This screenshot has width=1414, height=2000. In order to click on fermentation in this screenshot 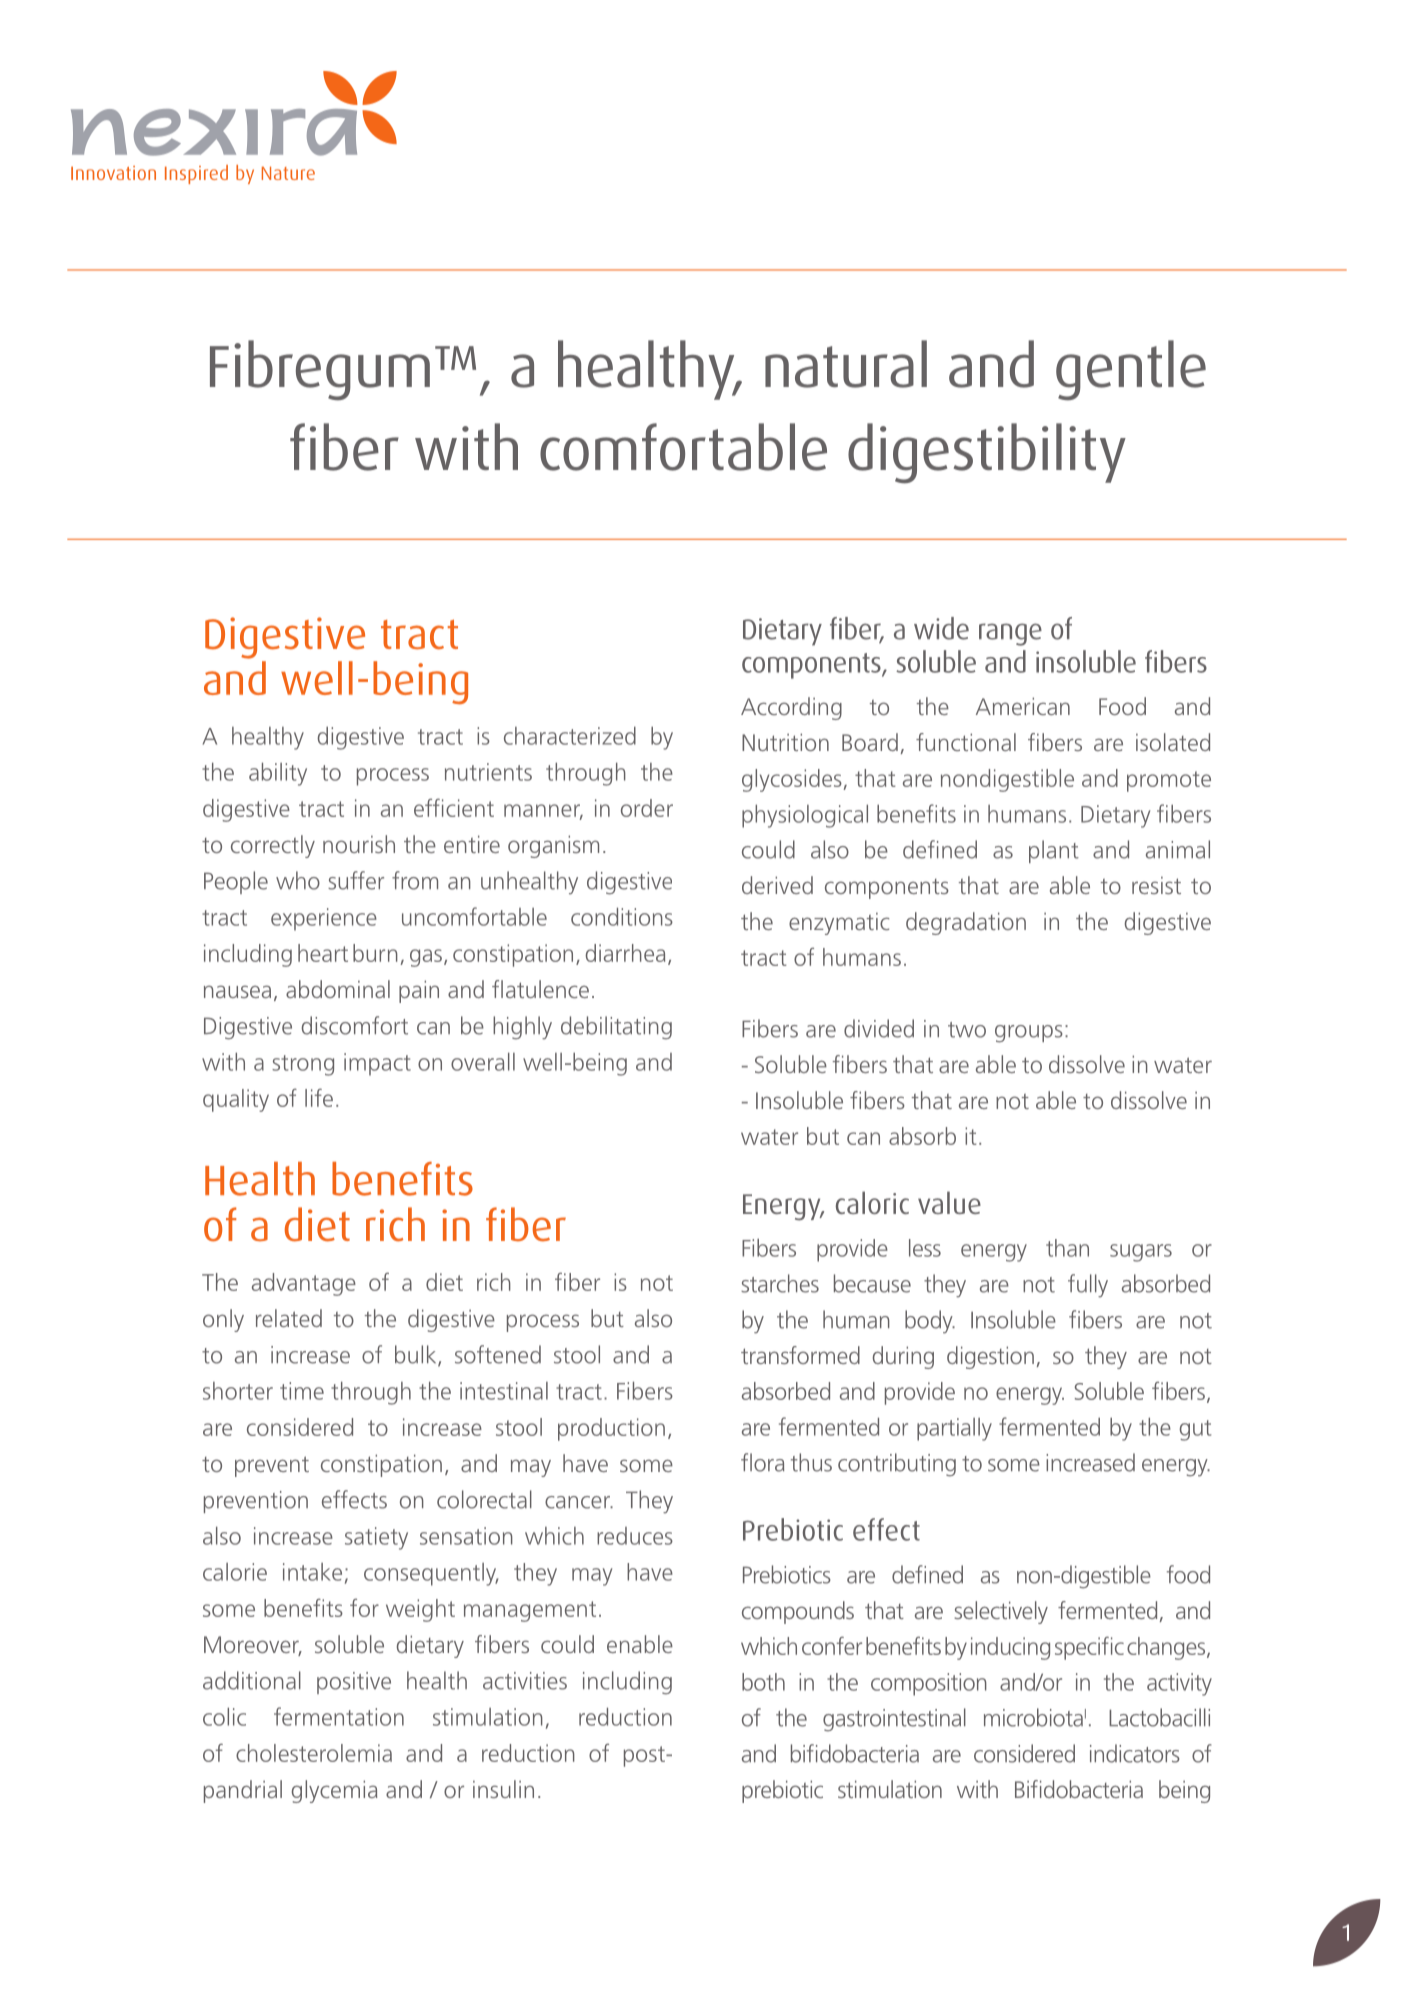, I will do `click(339, 1716)`.
